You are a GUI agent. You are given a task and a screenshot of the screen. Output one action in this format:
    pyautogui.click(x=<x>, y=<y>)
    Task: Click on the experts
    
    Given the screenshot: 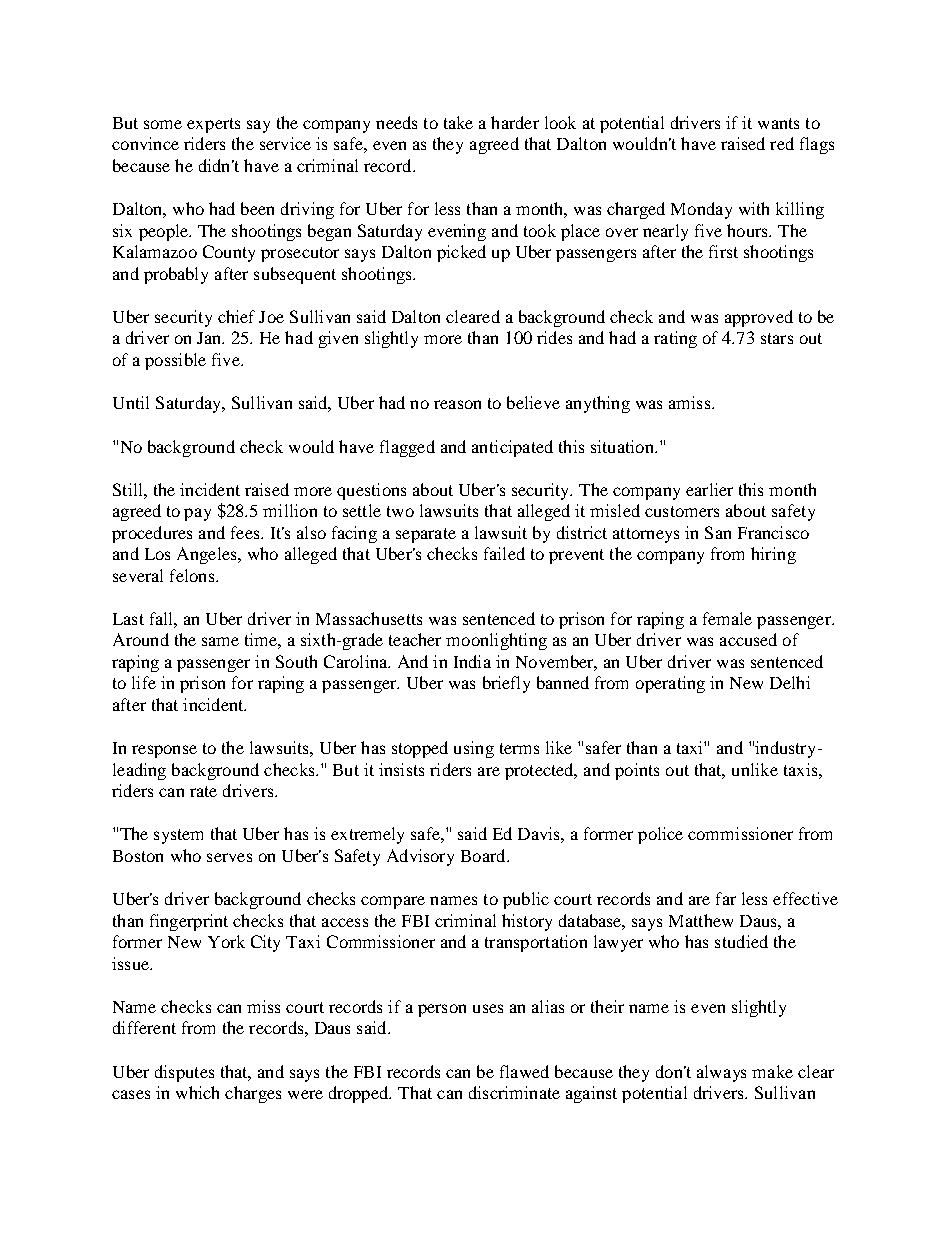 What is the action you would take?
    pyautogui.click(x=213, y=125)
